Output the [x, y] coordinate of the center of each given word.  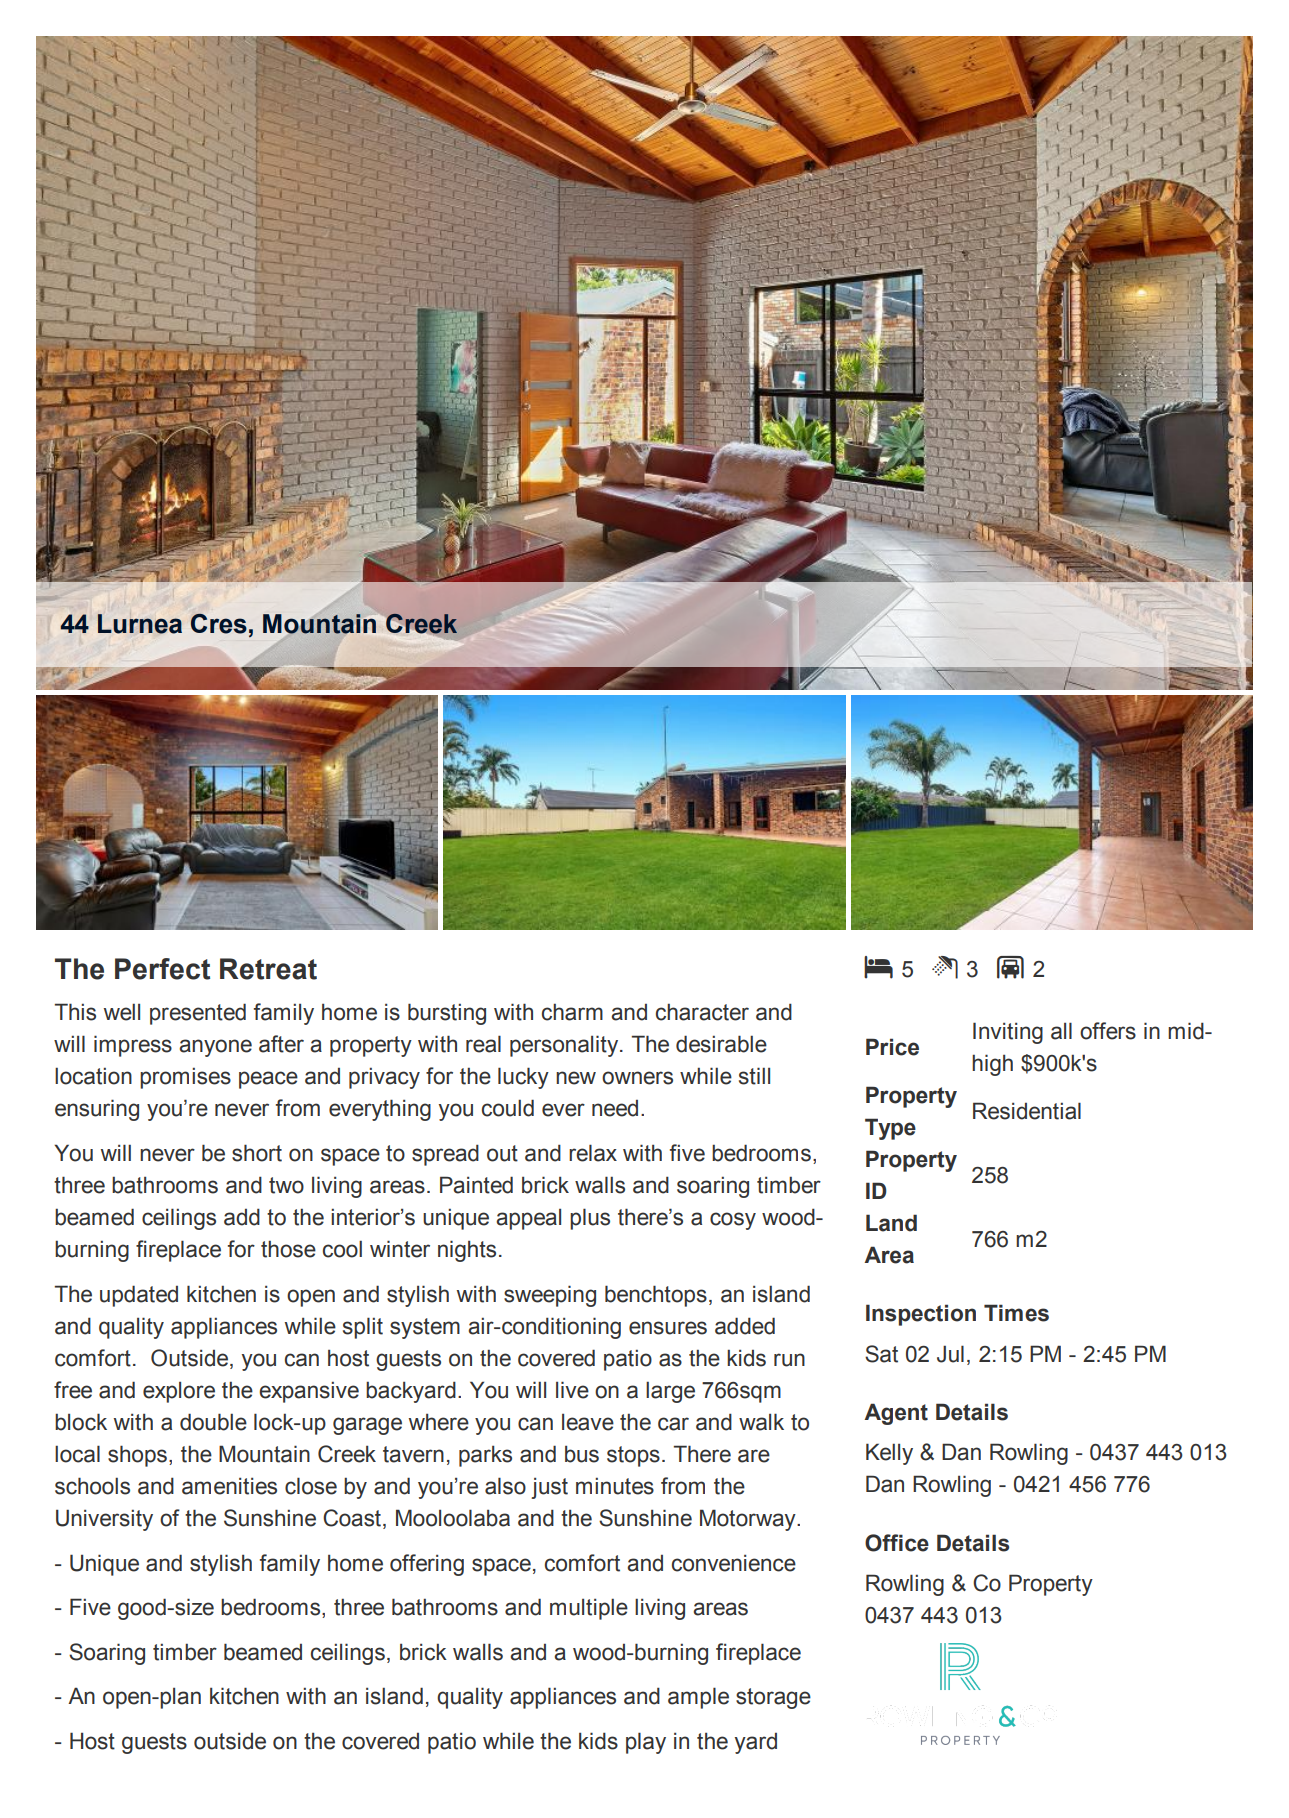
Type [890, 1129]
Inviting [1008, 1033]
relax [593, 1153]
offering [427, 1565]
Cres [219, 623]
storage [773, 1698]
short [257, 1153]
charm [572, 1012]
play [646, 1743]
